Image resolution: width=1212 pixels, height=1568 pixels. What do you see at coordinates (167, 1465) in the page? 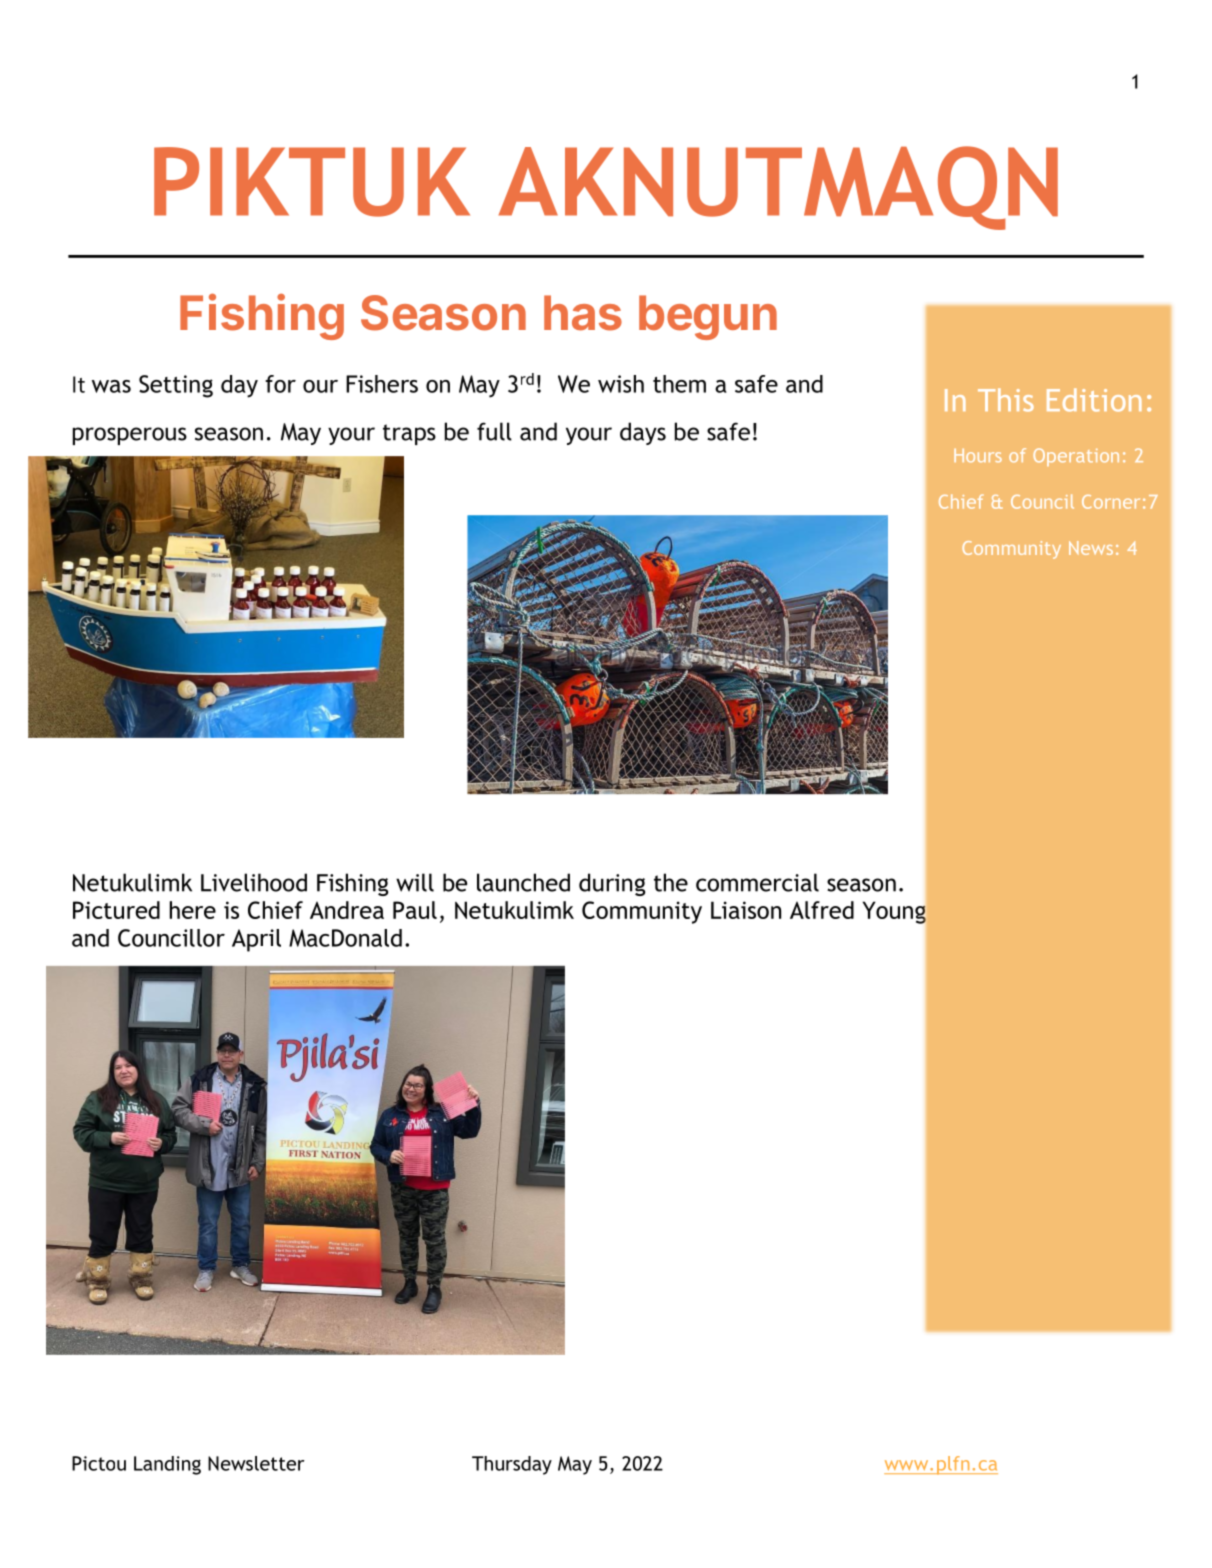
I see `Landing` at bounding box center [167, 1465].
